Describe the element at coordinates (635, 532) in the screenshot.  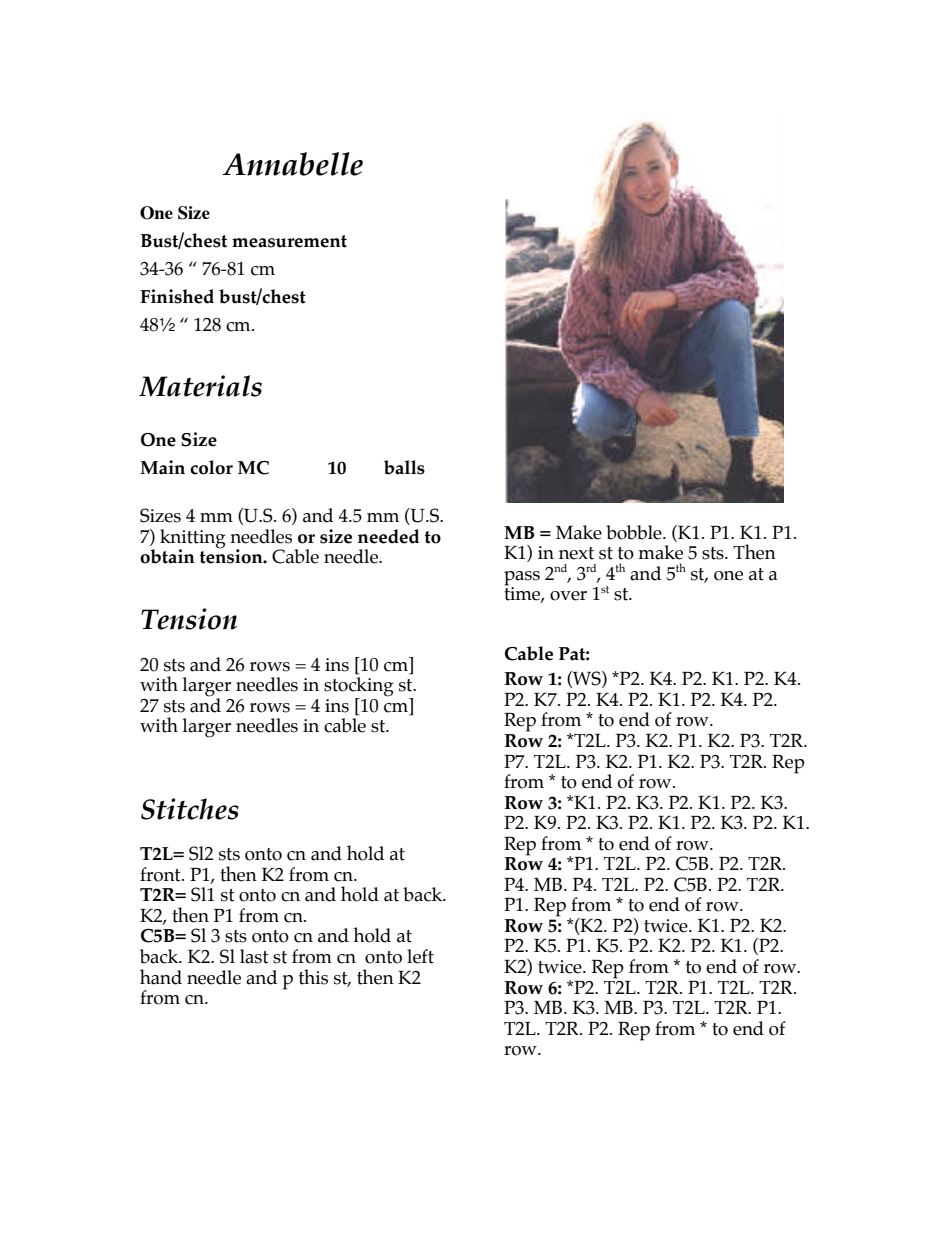
I see `bobble` at that location.
